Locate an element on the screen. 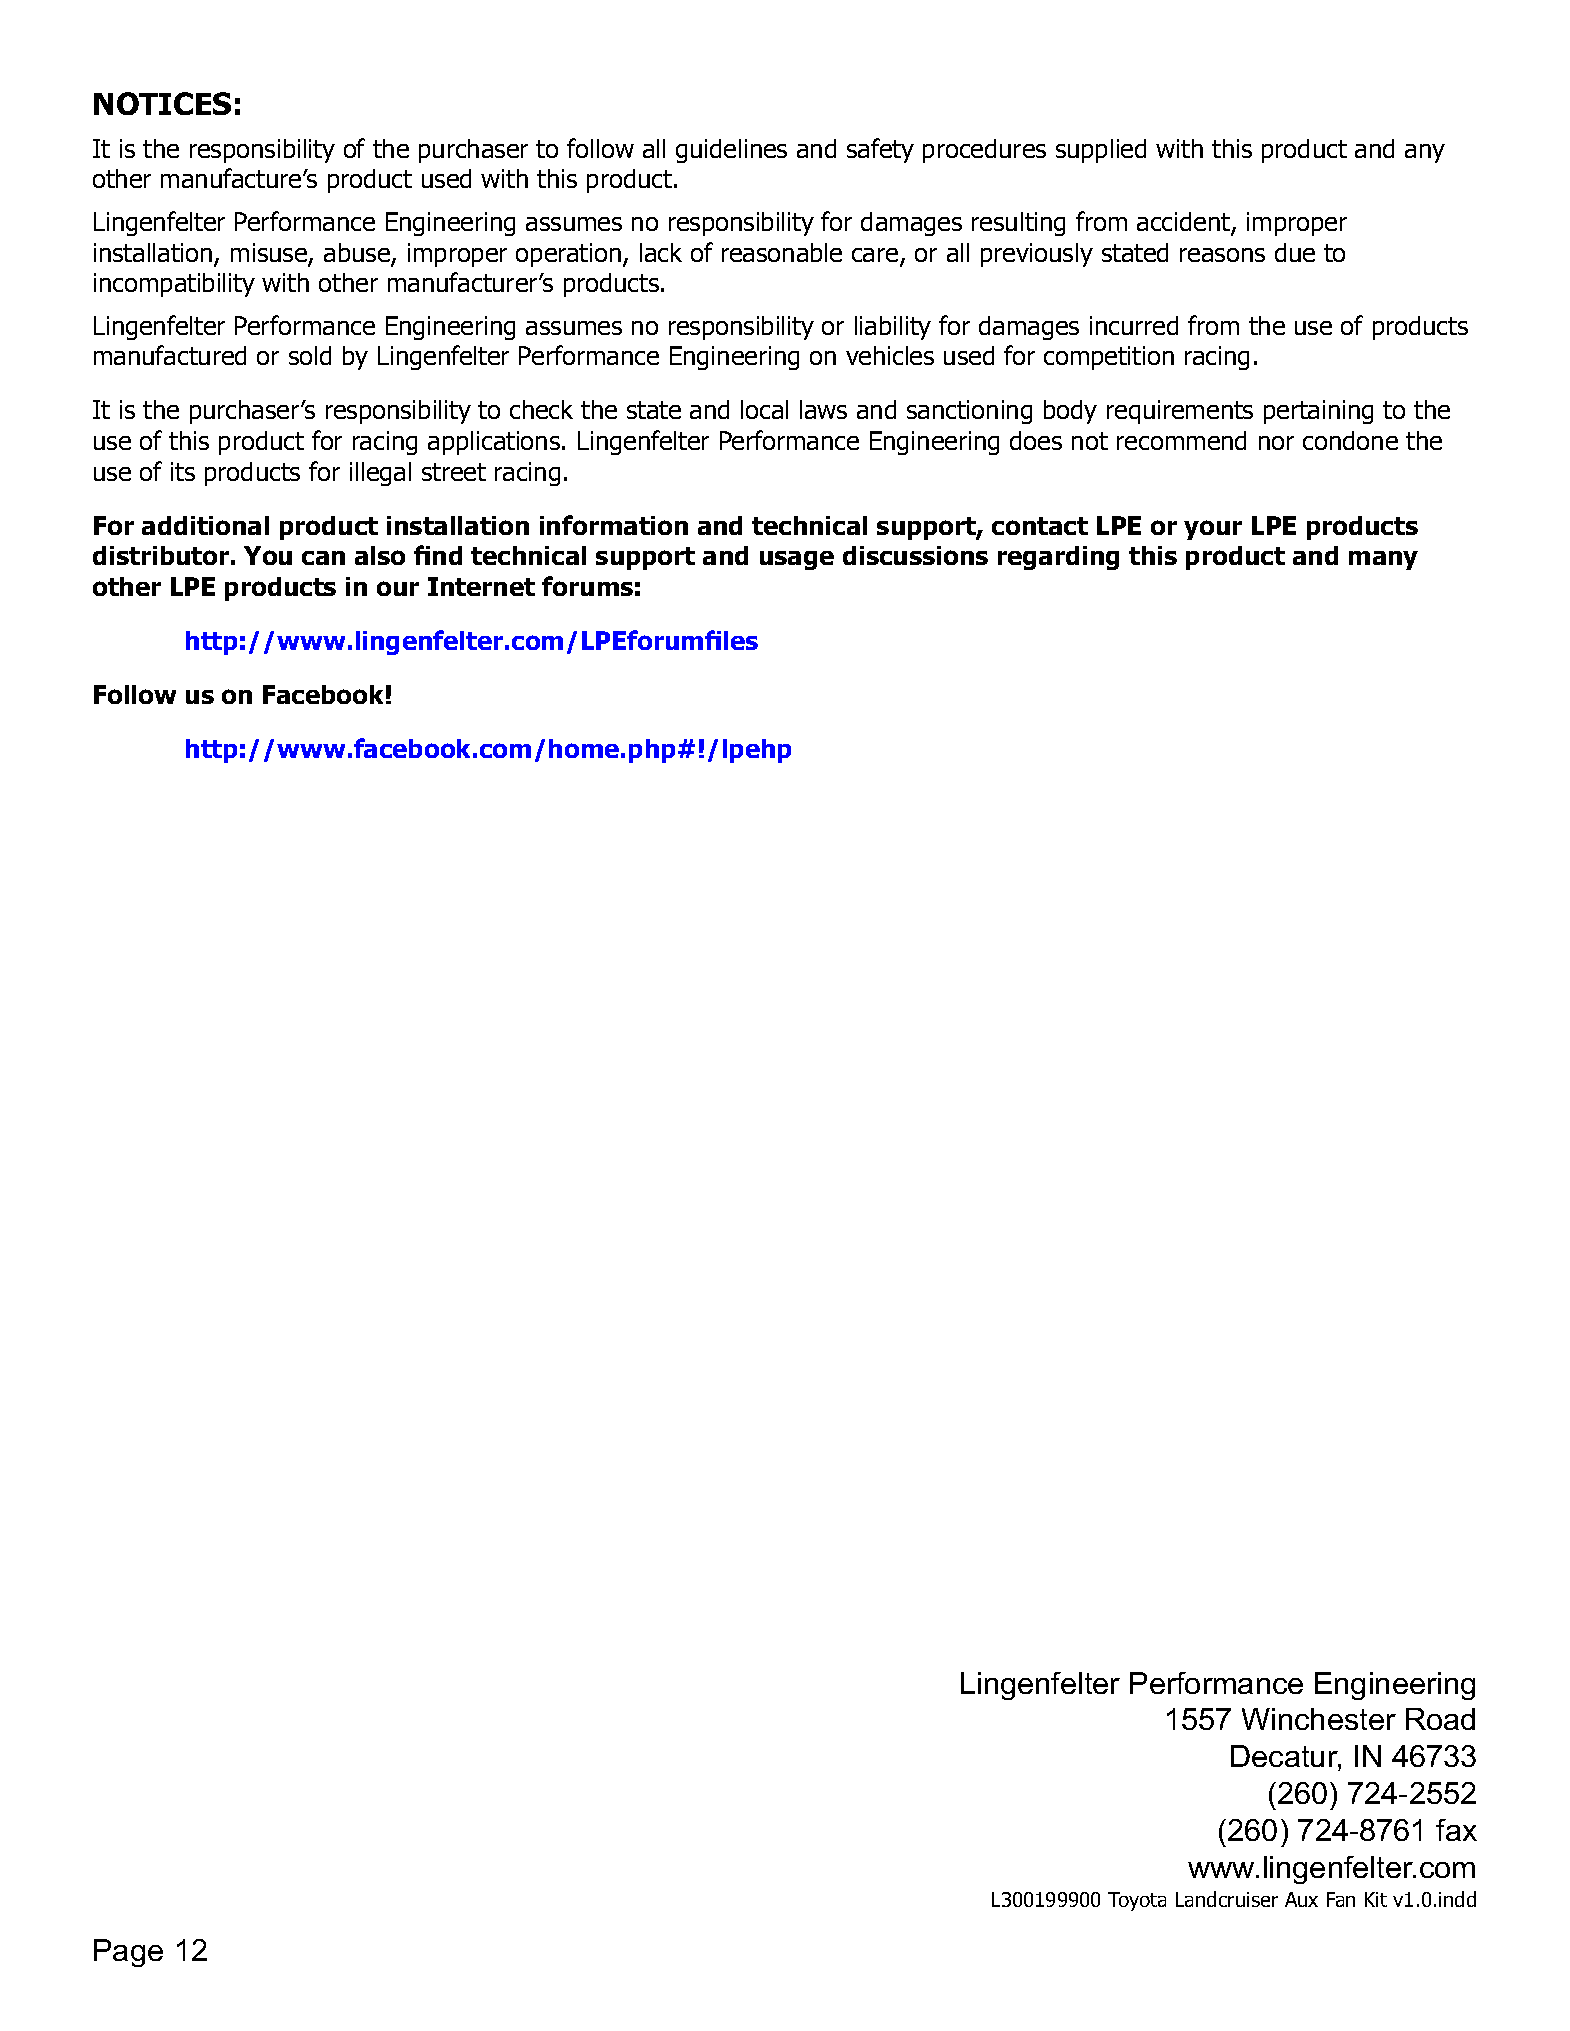  Aux is located at coordinates (1301, 1899).
